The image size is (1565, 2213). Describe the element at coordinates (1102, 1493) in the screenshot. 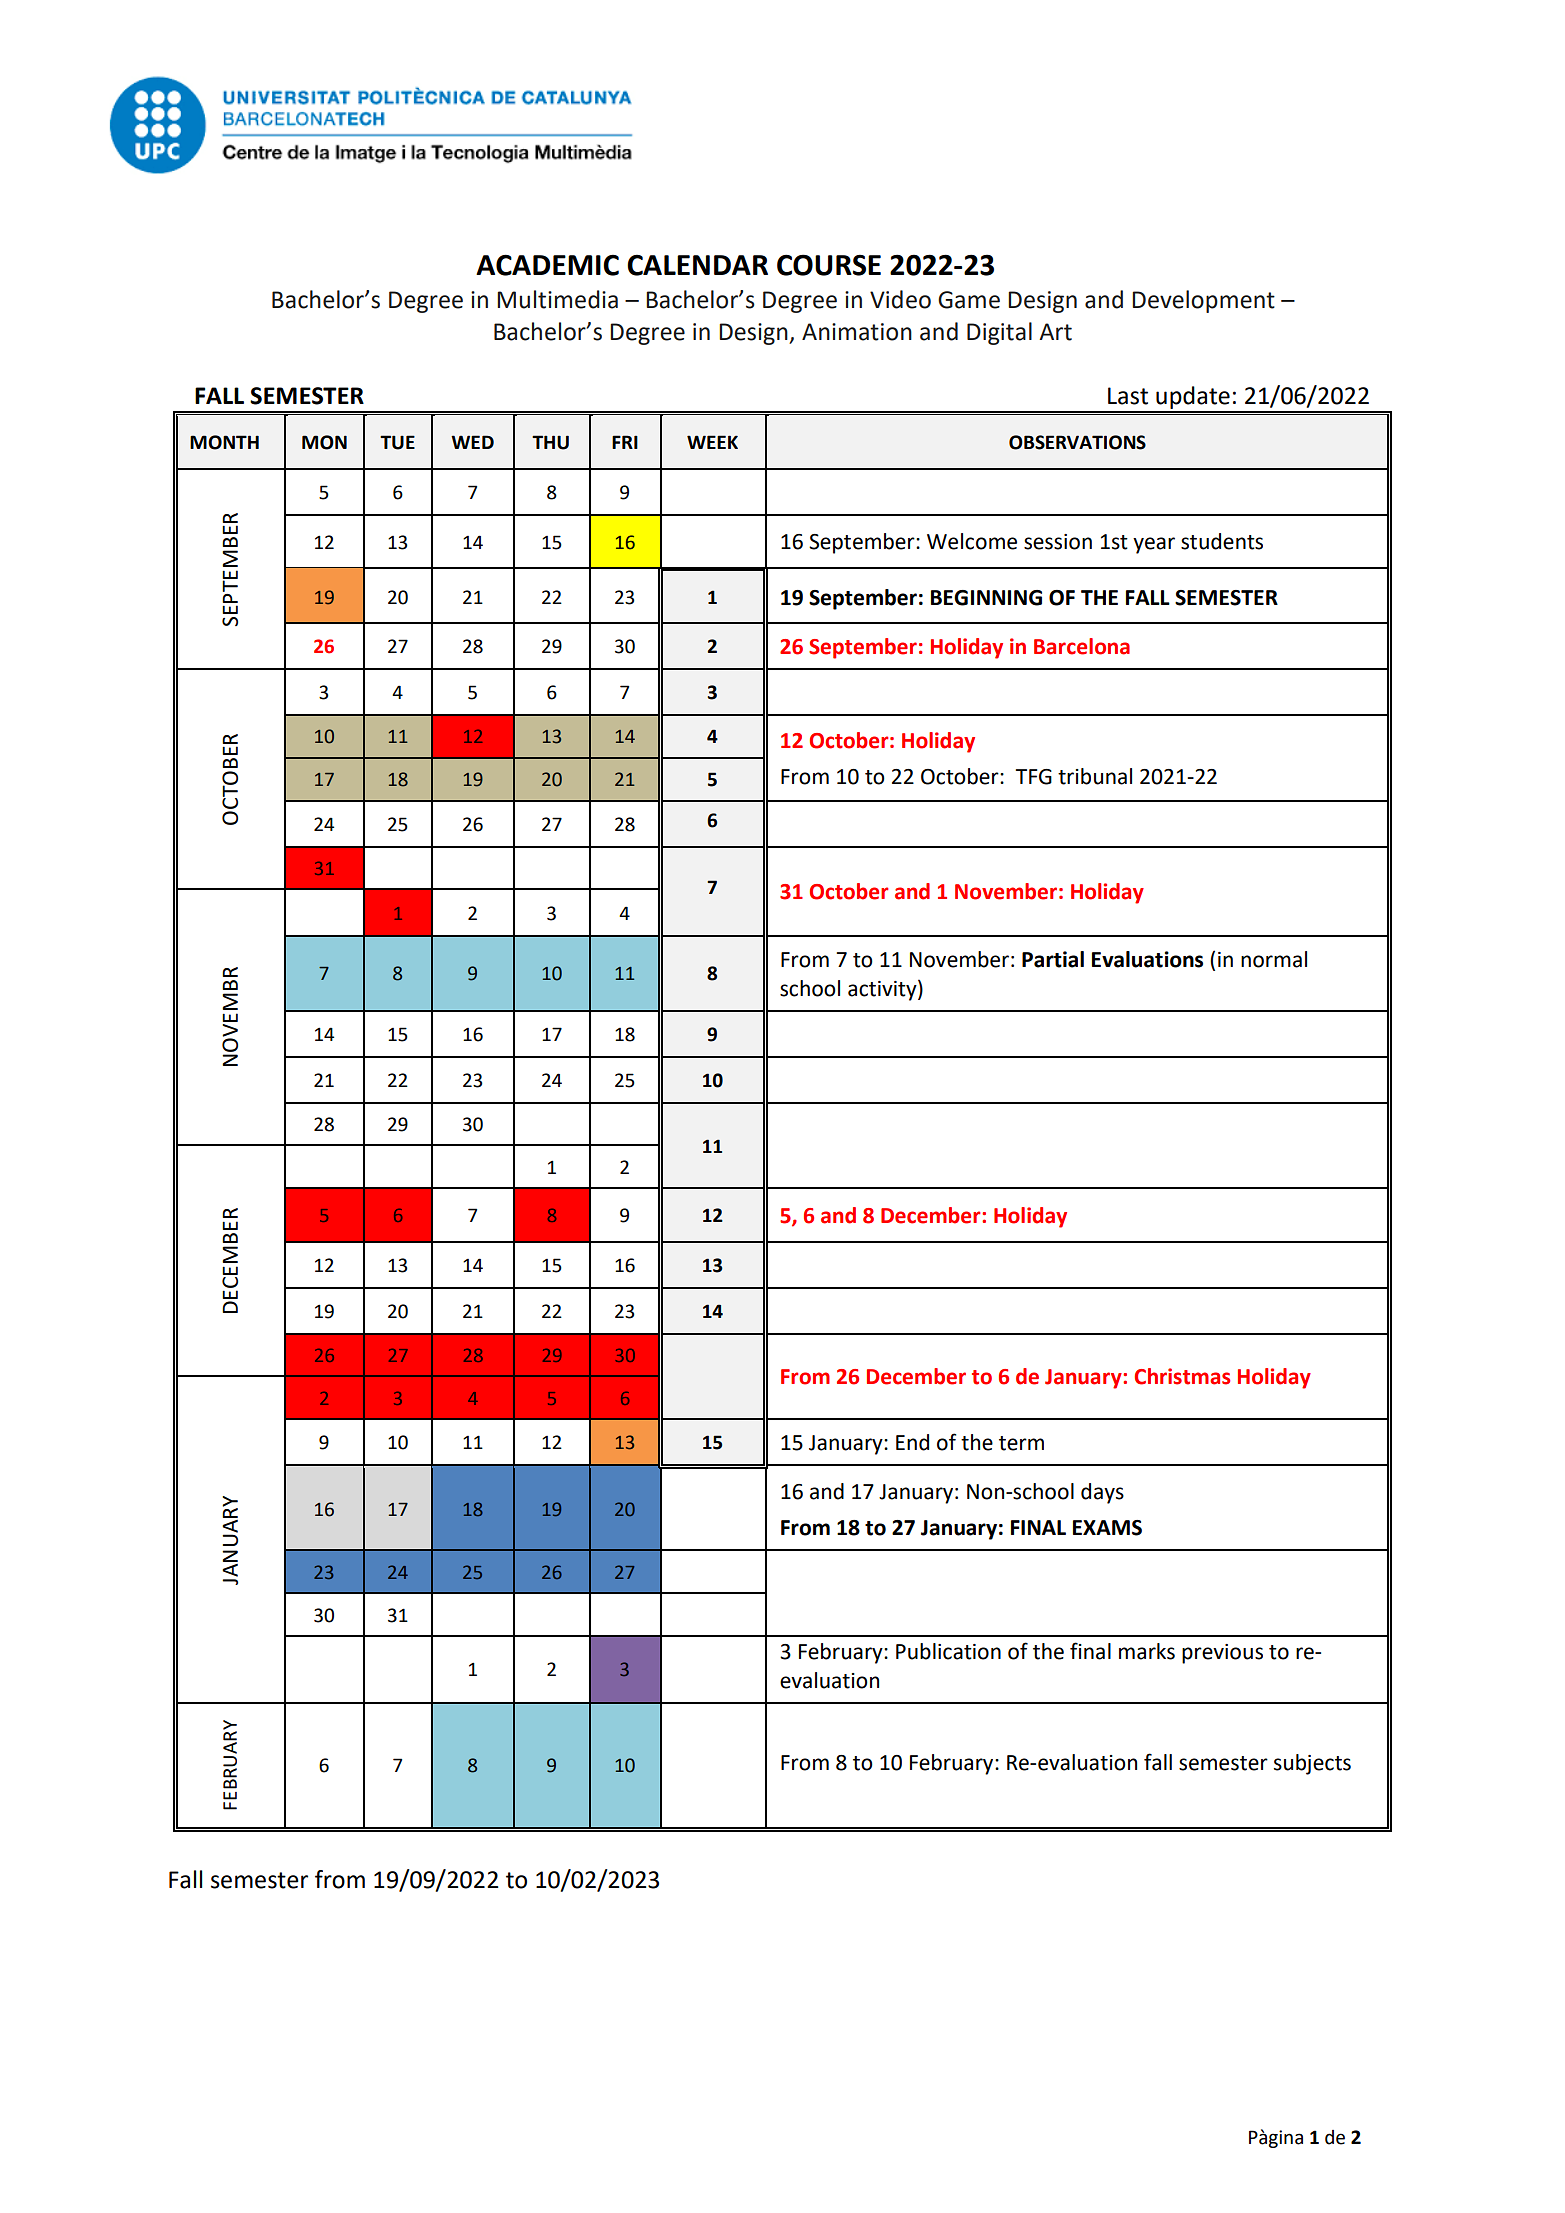

I see `days` at that location.
